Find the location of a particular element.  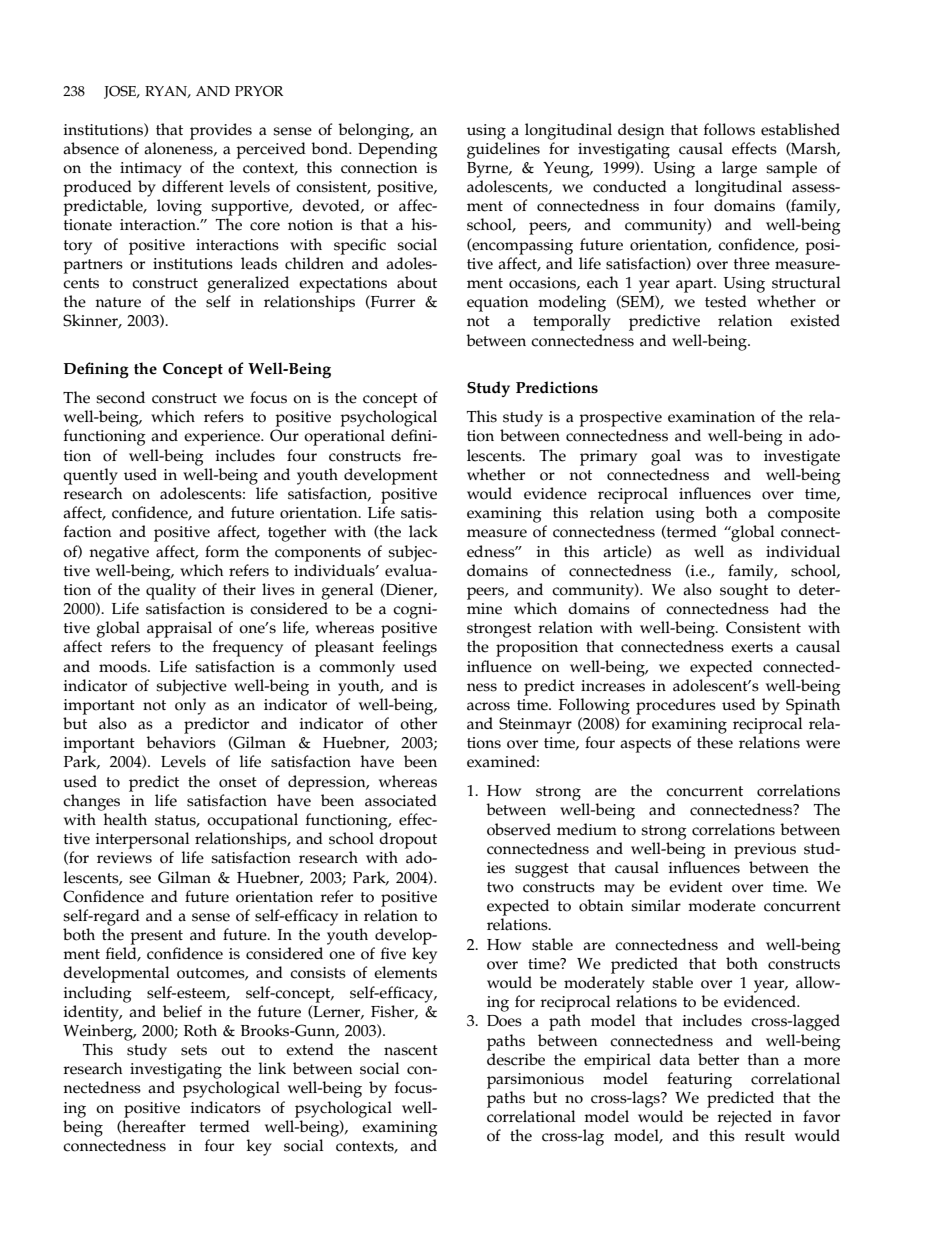

sought is located at coordinates (744, 591).
